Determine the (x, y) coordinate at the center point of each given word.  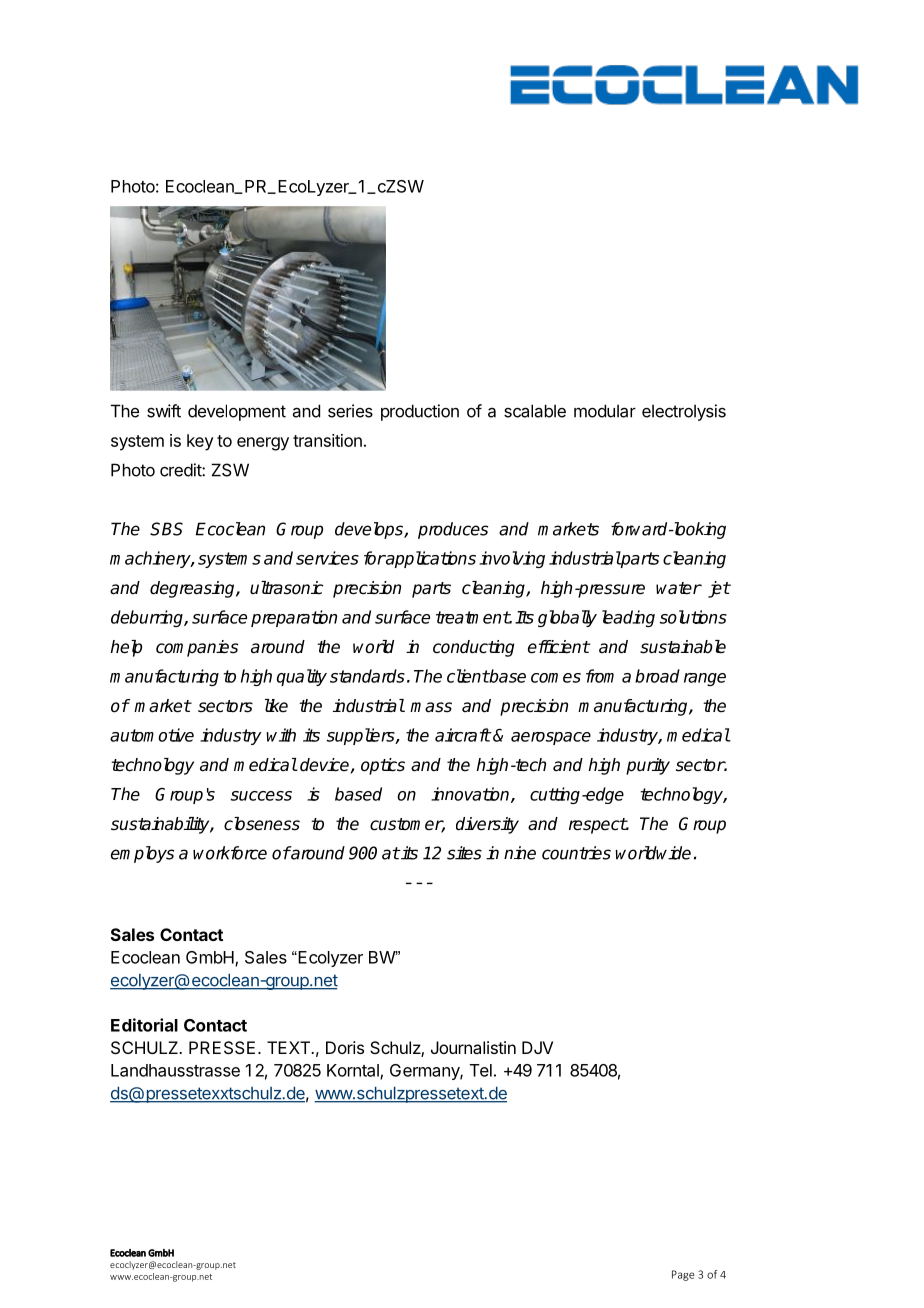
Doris (345, 1047)
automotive (152, 735)
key (200, 442)
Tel (481, 1070)
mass (431, 707)
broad (657, 676)
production (420, 412)
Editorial (144, 1025)
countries (576, 853)
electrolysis (684, 412)
